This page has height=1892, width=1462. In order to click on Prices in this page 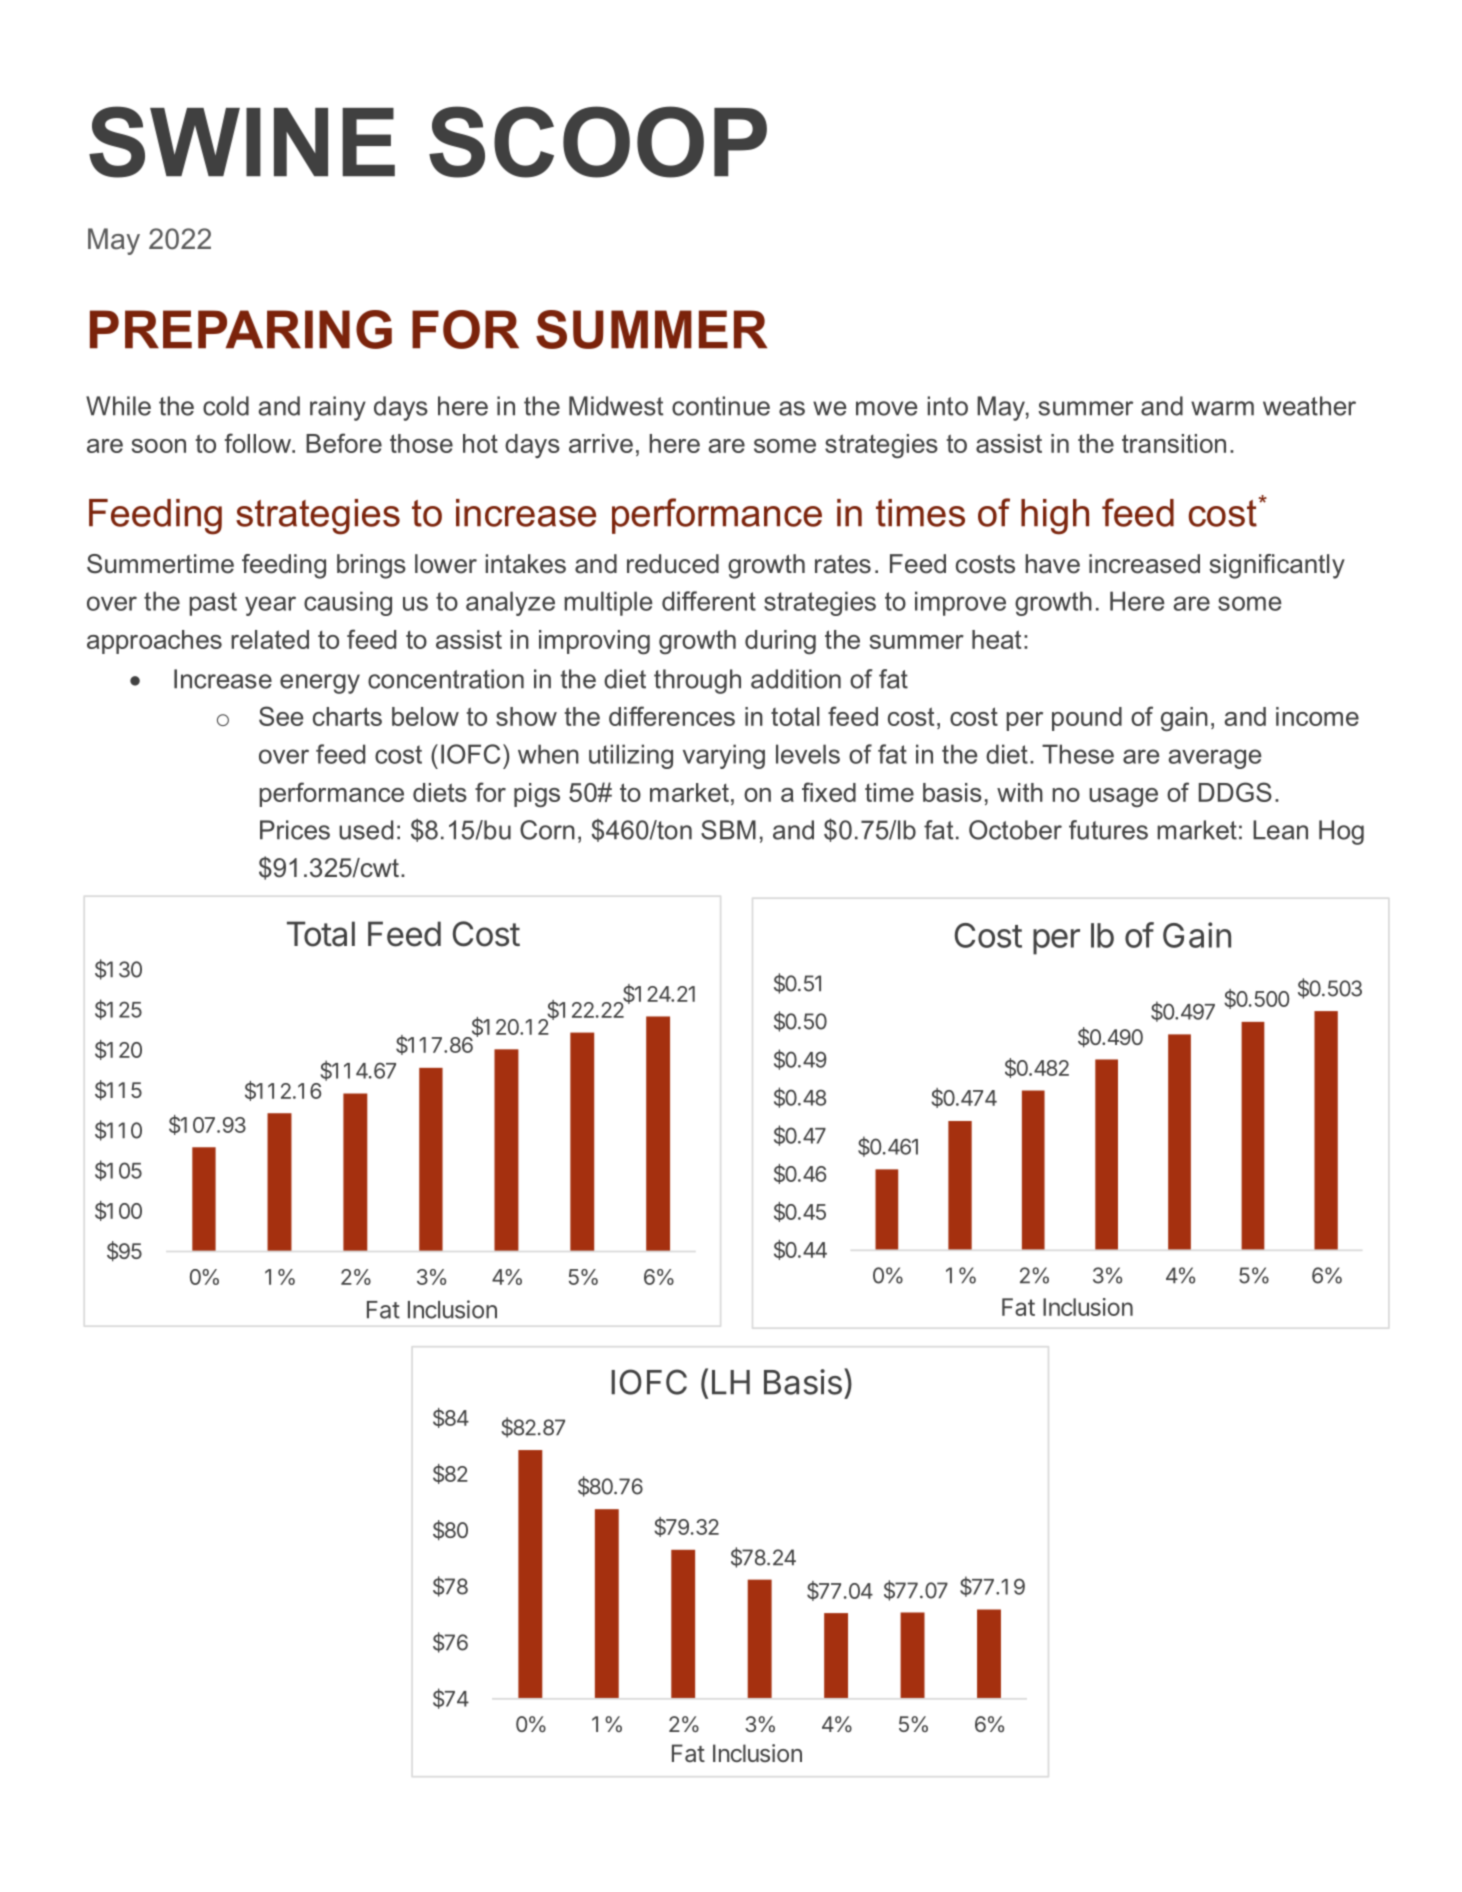, I will do `click(295, 830)`.
